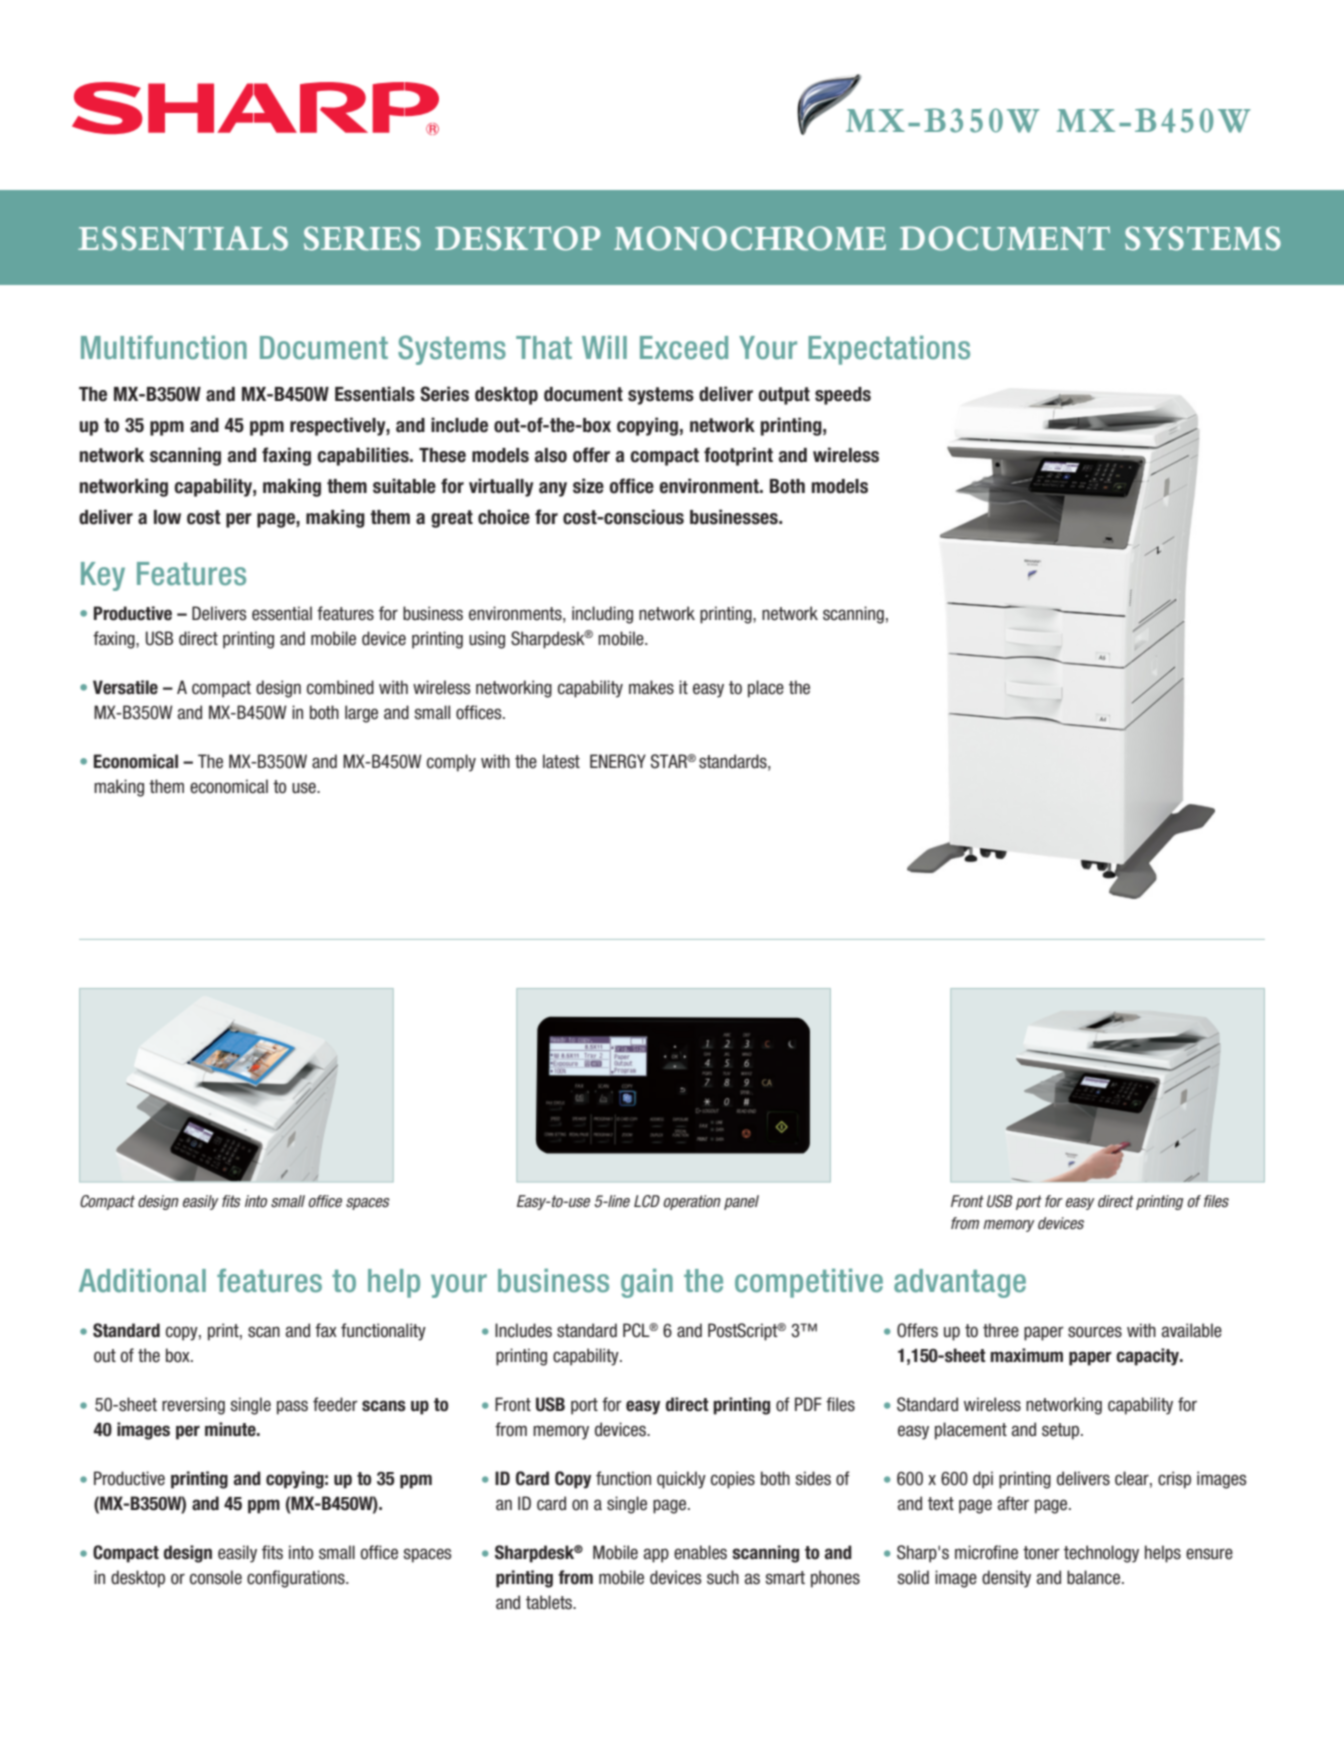  I want to click on console, so click(216, 1577).
